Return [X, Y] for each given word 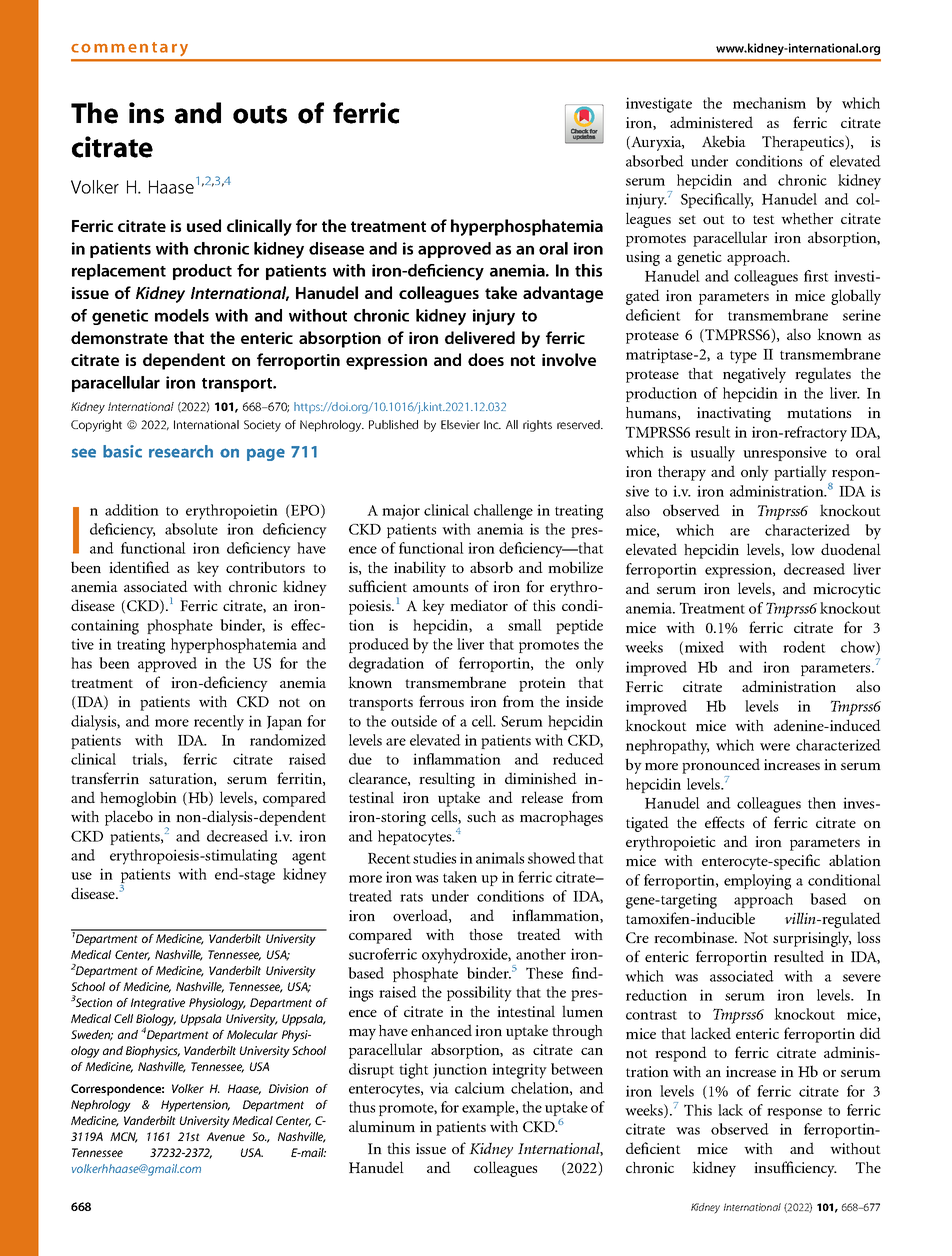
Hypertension [195, 1106]
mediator [479, 605]
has [81, 663]
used [204, 225]
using [643, 258]
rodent [804, 647]
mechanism [769, 103]
